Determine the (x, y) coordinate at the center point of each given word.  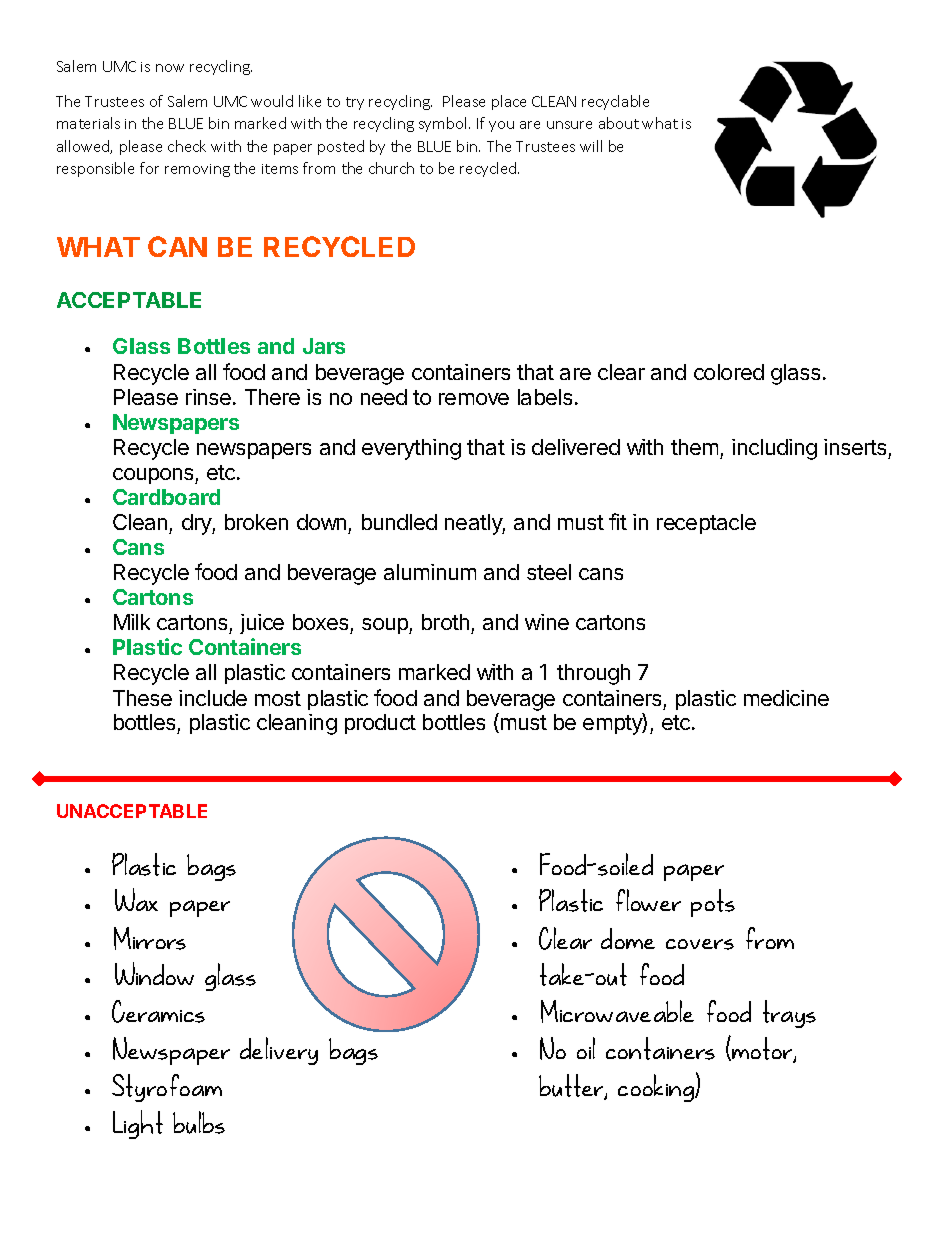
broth (445, 622)
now (170, 68)
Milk (132, 622)
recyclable (615, 102)
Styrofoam (167, 1088)
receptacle (706, 524)
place (509, 102)
